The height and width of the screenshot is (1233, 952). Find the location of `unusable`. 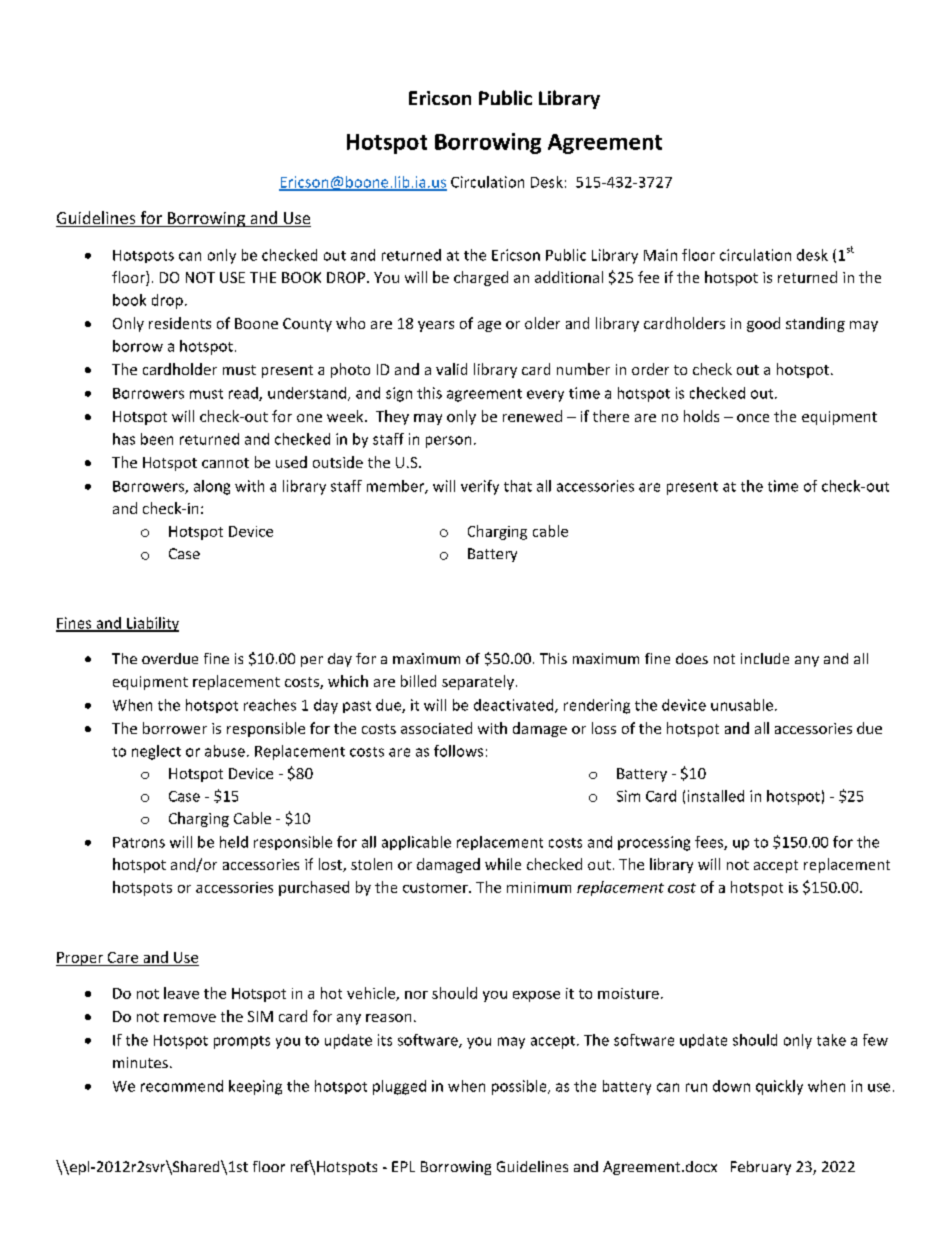

unusable is located at coordinates (742, 705).
